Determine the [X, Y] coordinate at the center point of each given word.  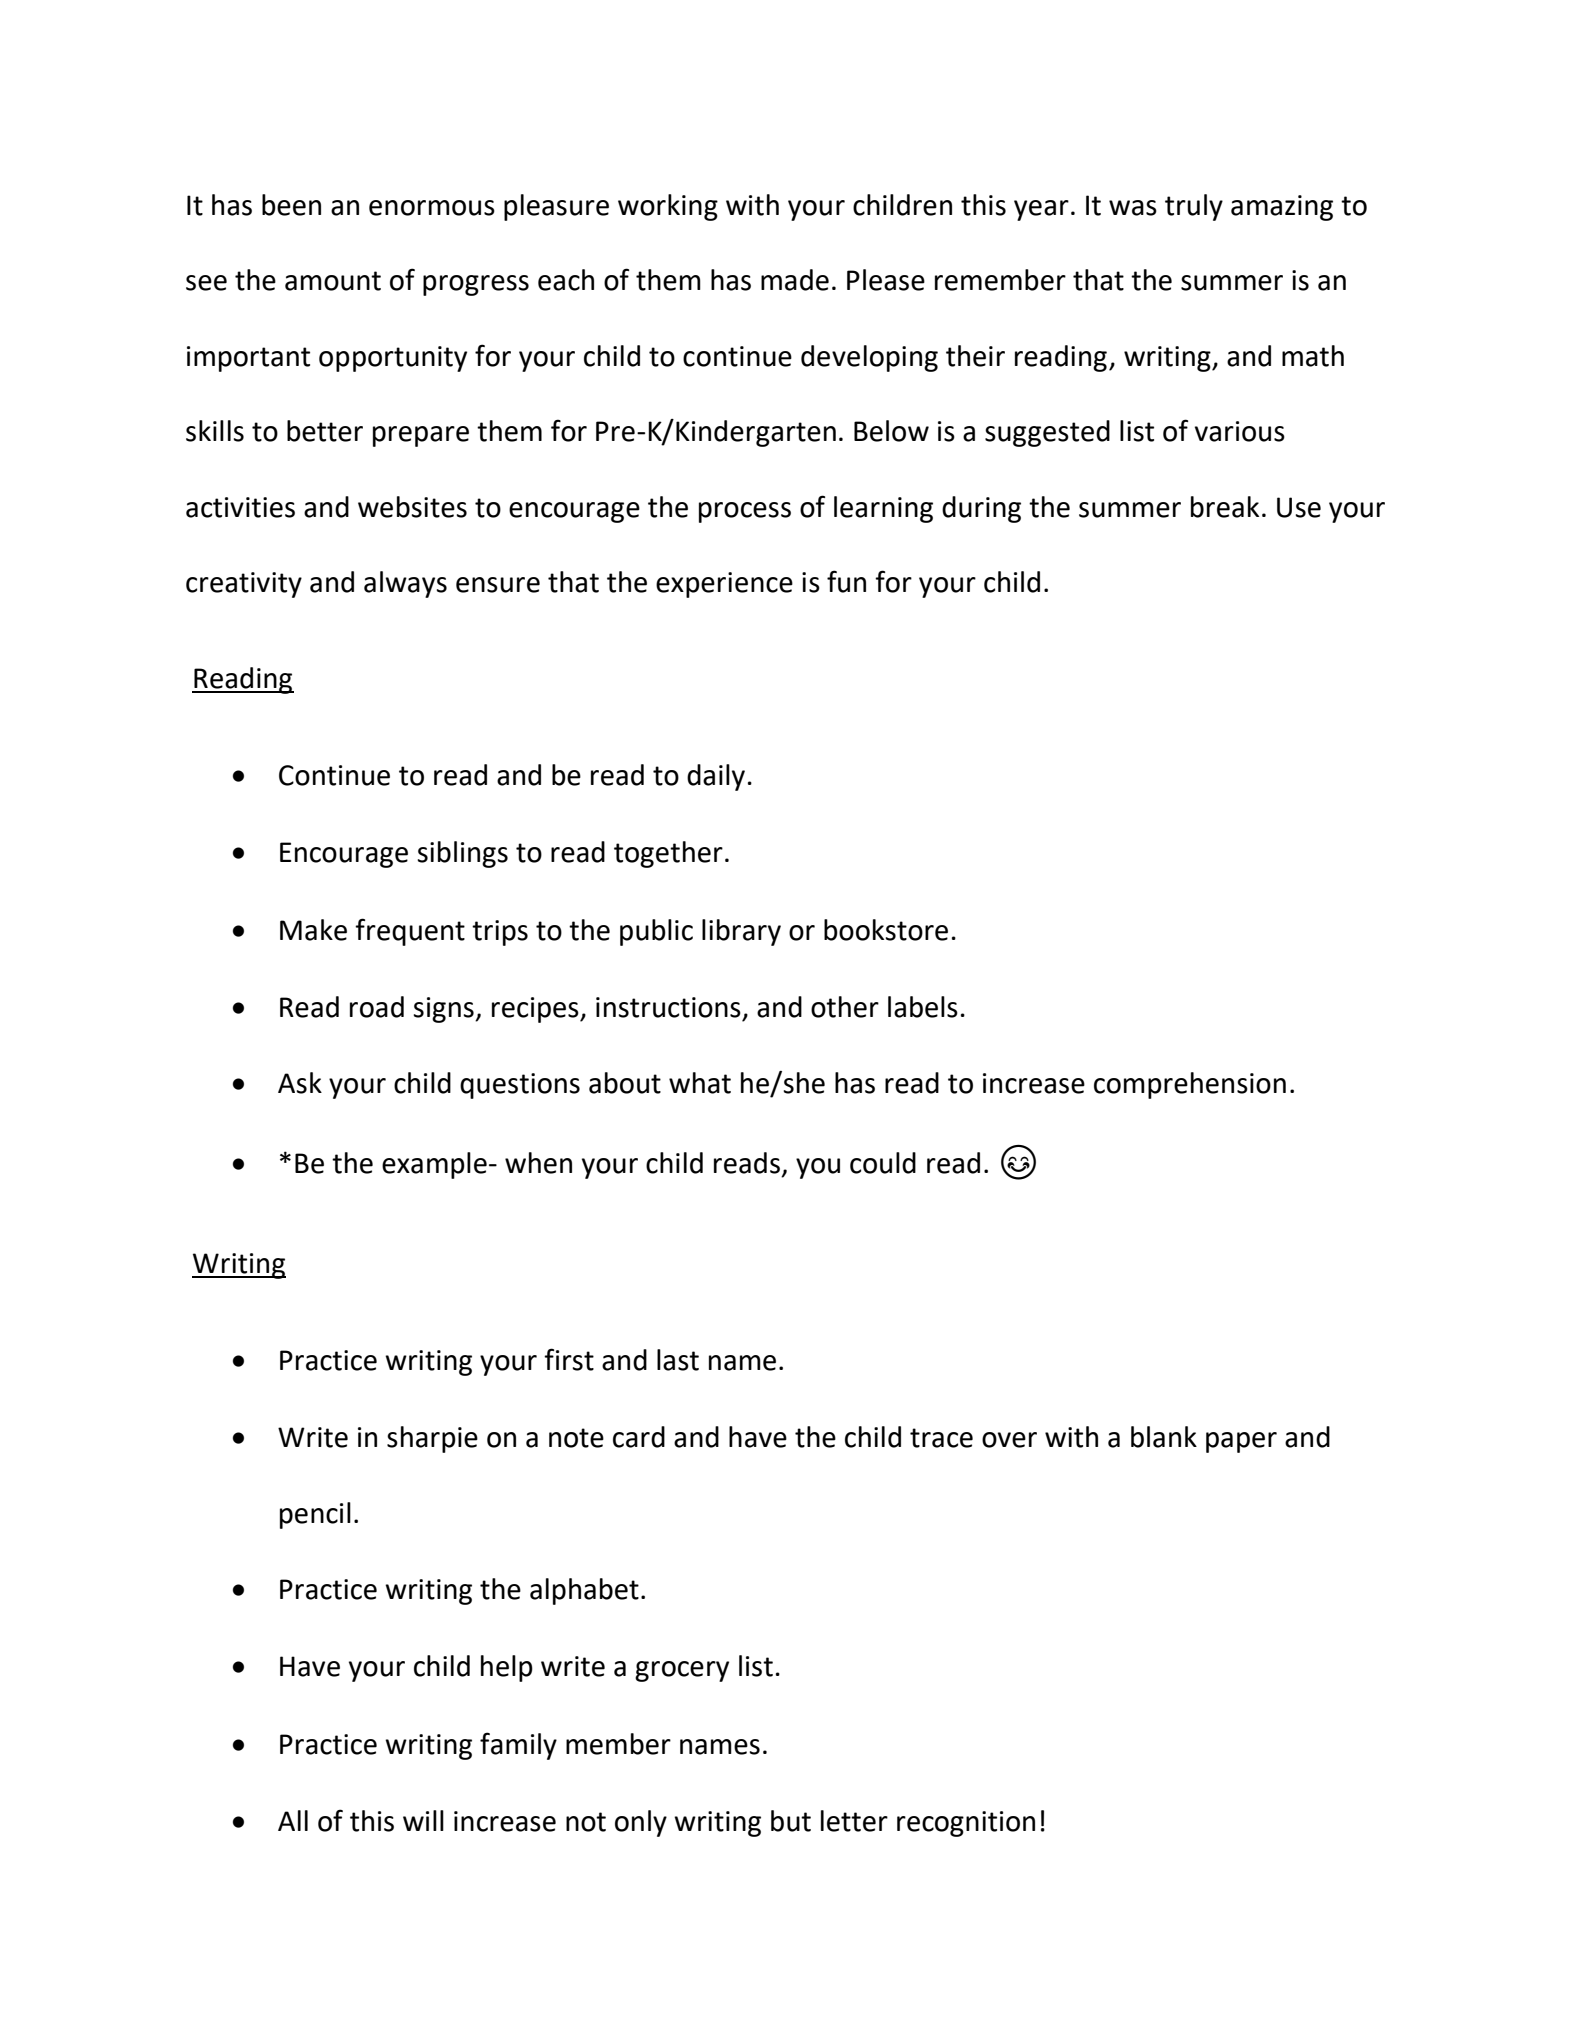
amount [333, 281]
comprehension [1190, 1085]
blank [1164, 1437]
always [405, 584]
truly [1194, 207]
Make [313, 930]
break [1225, 507]
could [883, 1163]
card [639, 1437]
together [668, 854]
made [795, 280]
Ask [300, 1083]
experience [724, 585]
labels [923, 1007]
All [293, 1820]
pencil [315, 1515]
